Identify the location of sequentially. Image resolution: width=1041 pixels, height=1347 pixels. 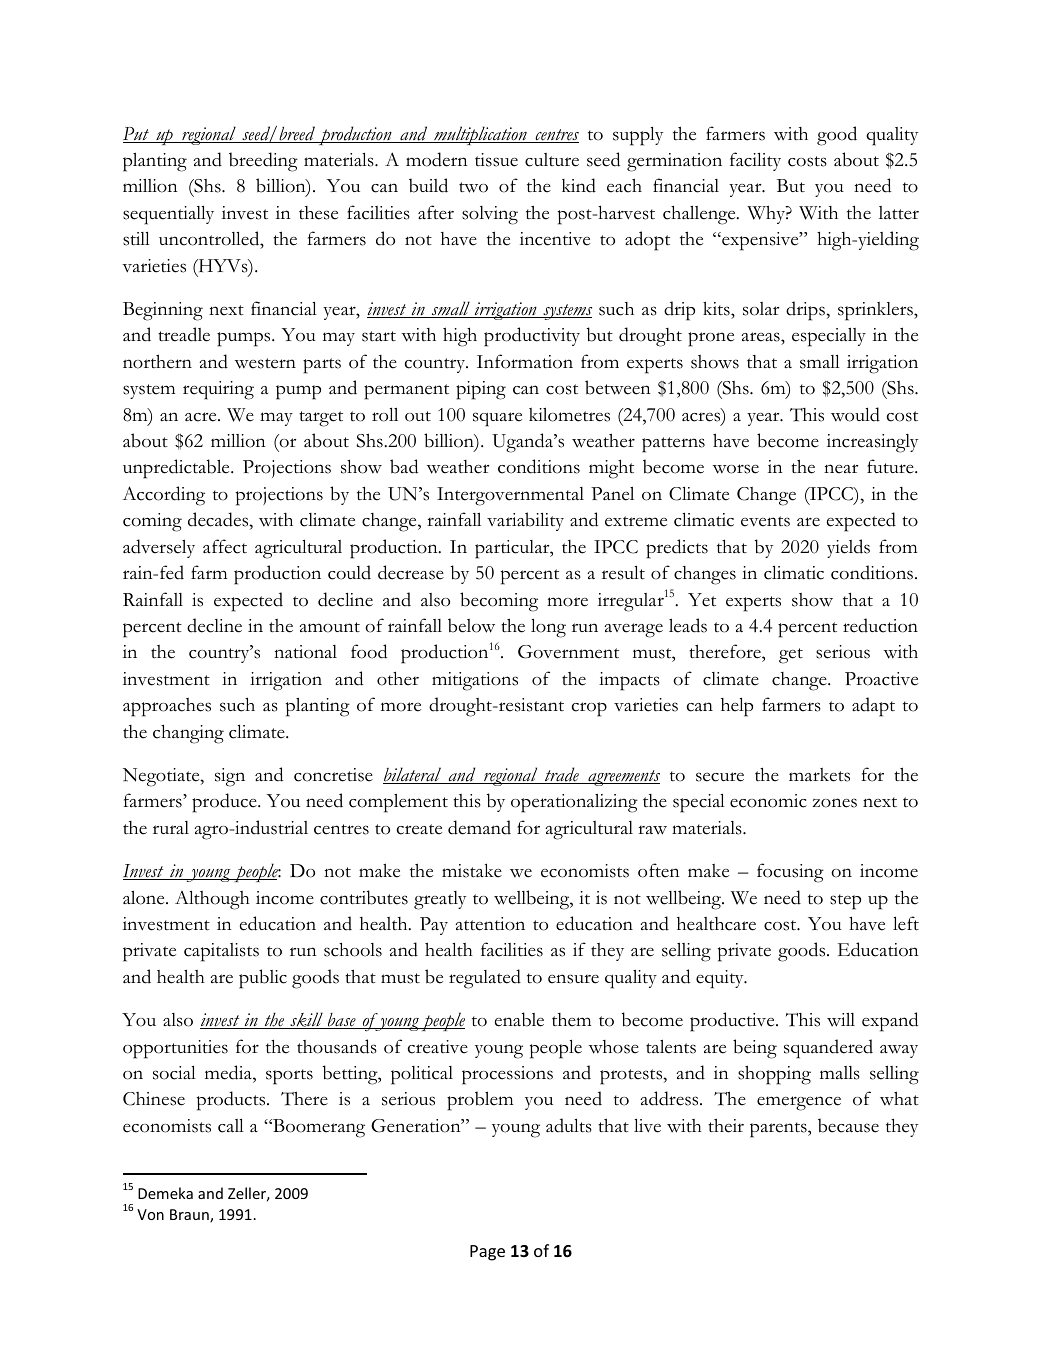
(168, 215).
